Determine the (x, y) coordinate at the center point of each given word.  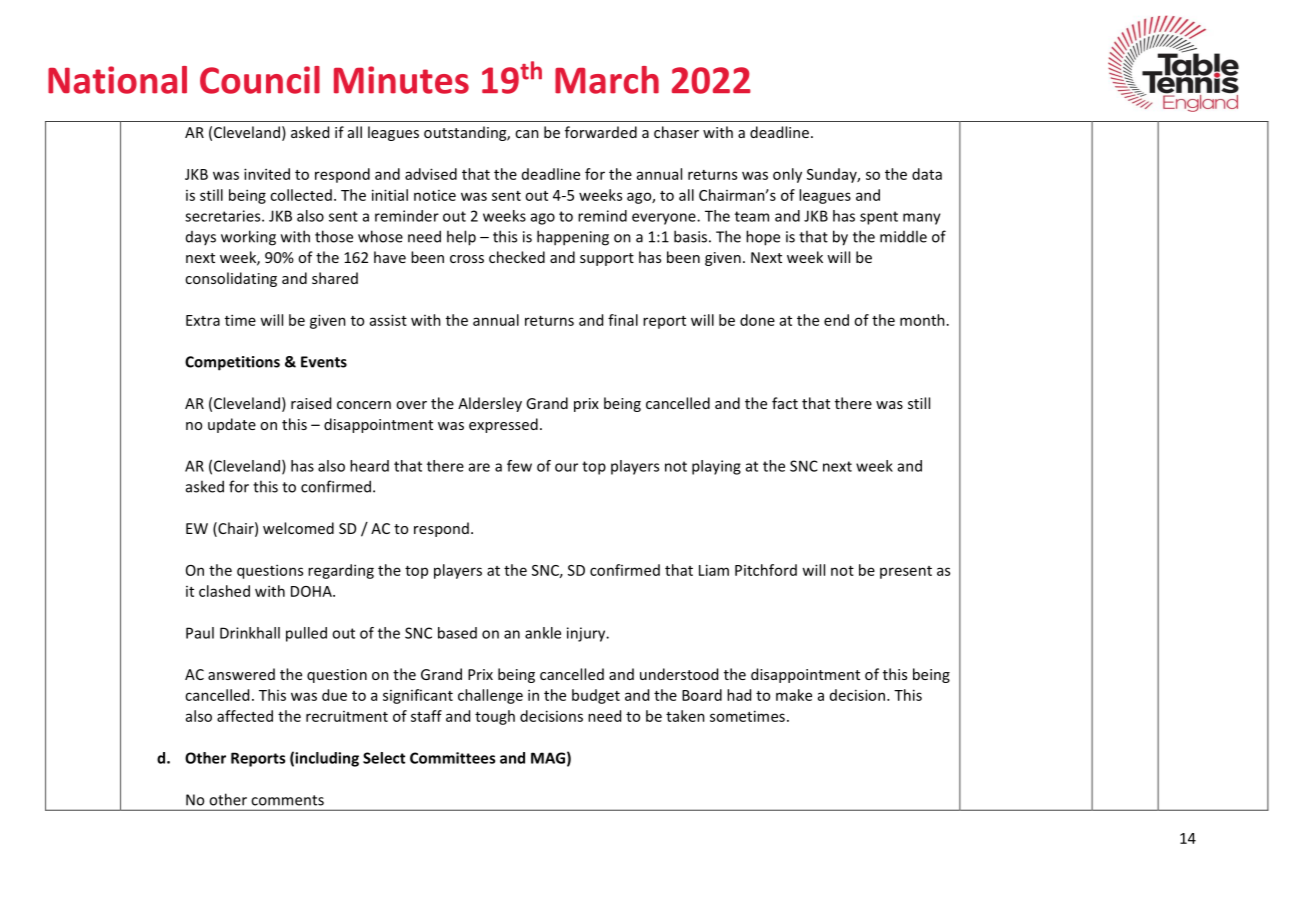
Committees (452, 758)
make (794, 695)
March (607, 80)
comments (287, 800)
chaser (676, 132)
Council (260, 80)
